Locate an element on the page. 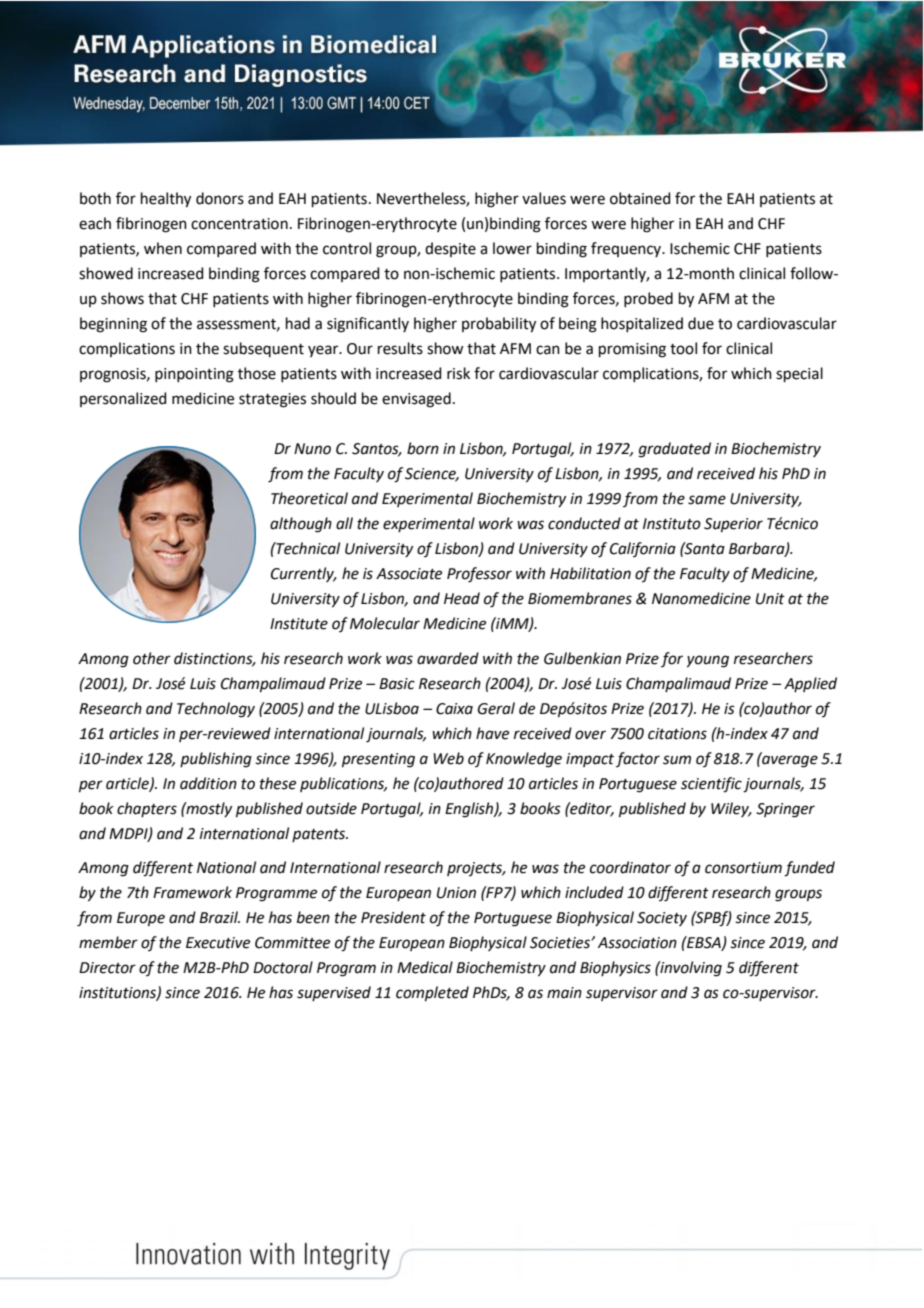 This page has width=924, height=1308. despite is located at coordinates (450, 249).
